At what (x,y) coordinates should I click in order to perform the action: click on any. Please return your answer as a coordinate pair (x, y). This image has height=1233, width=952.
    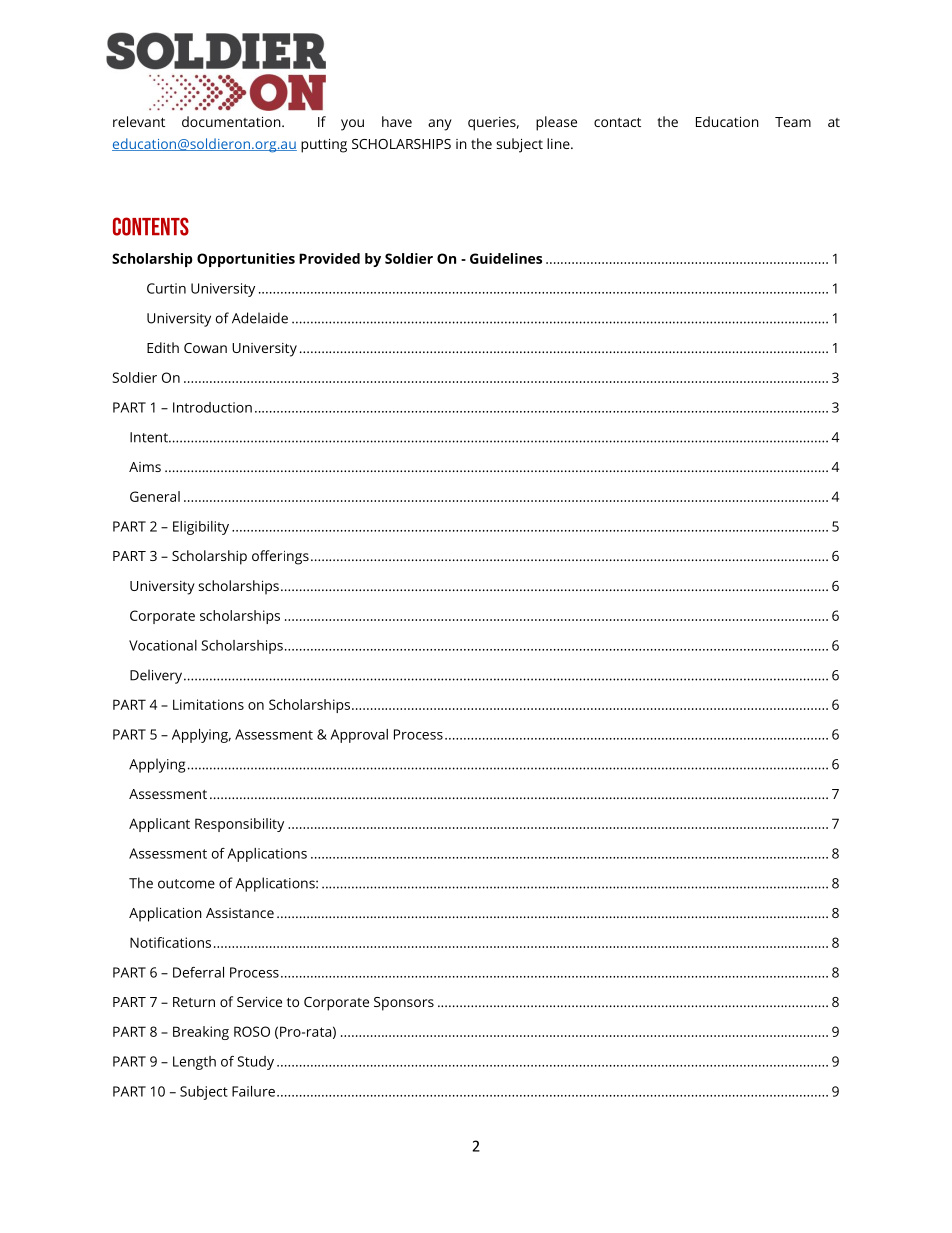
    Looking at the image, I should click on (440, 125).
